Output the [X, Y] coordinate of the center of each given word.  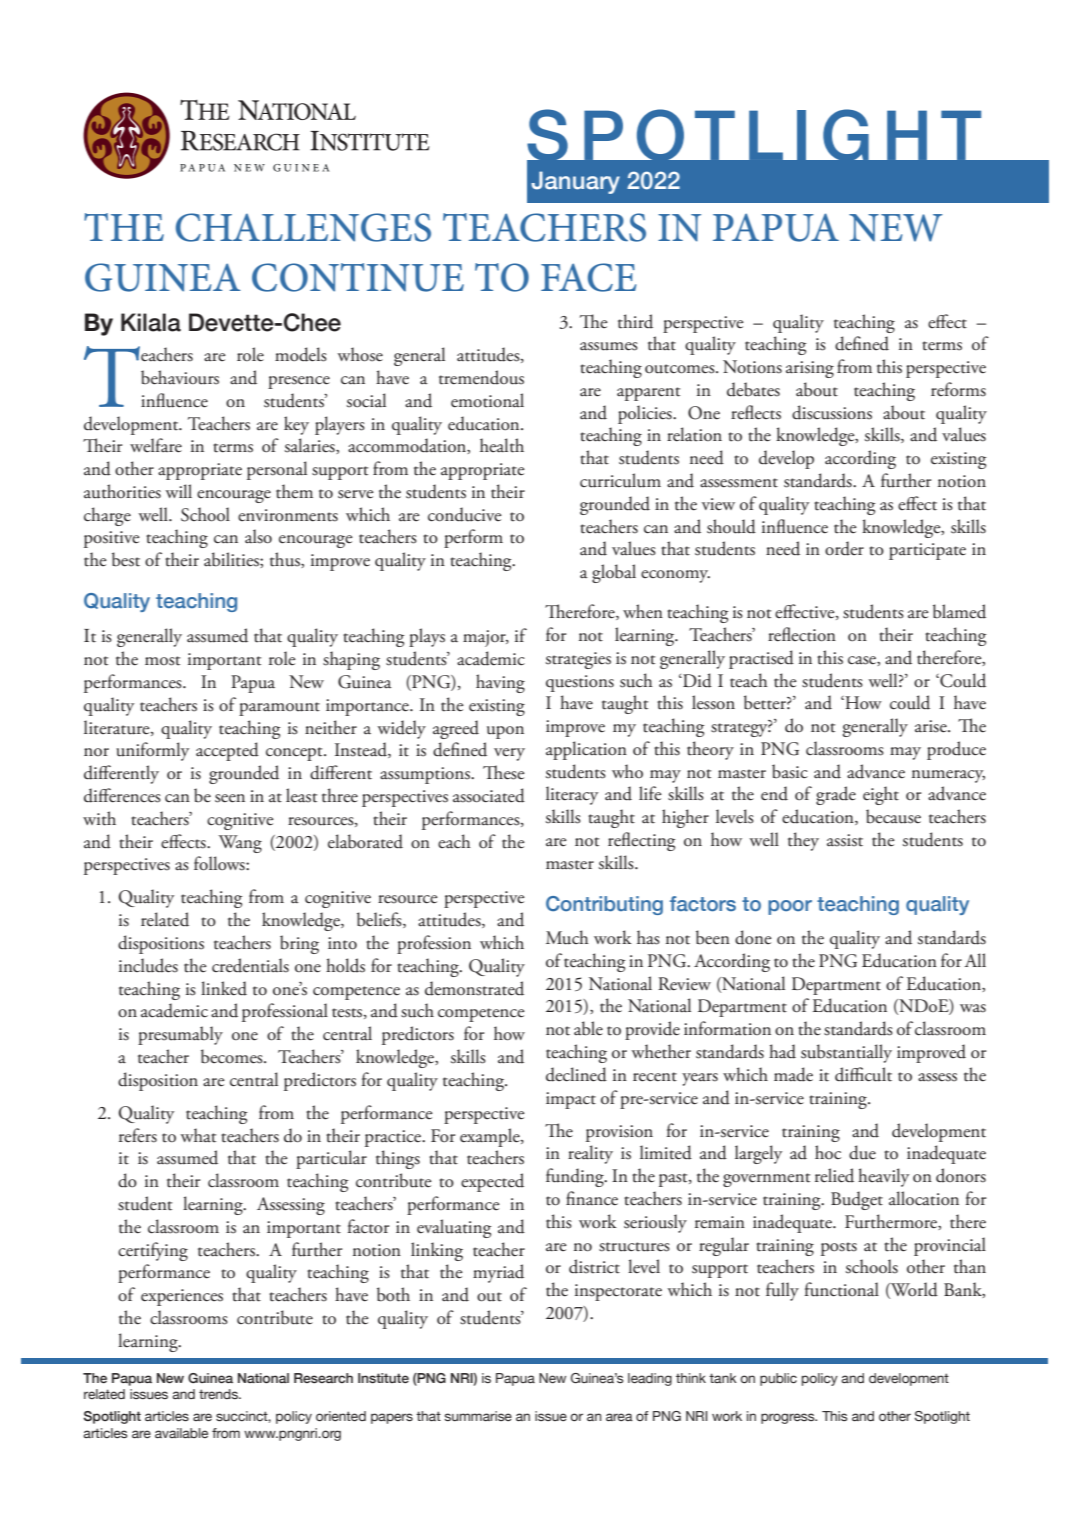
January [575, 182]
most [162, 661]
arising [810, 369]
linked [224, 988]
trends [219, 1394]
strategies [578, 660]
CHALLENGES [303, 227]
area [619, 1417]
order [844, 548]
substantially [846, 1053]
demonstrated [474, 988]
